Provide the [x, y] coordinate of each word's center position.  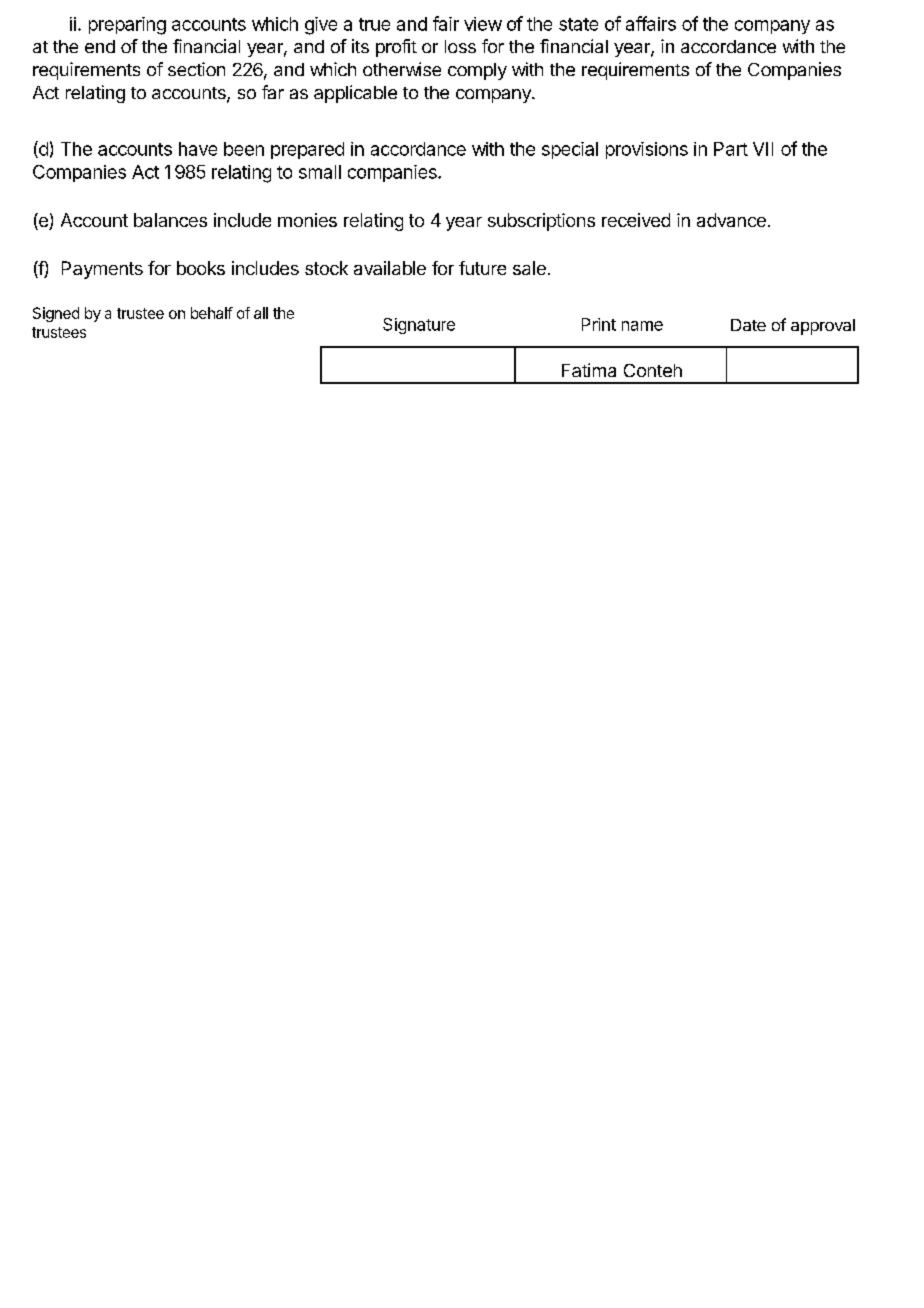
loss [460, 46]
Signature [419, 326]
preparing [127, 26]
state [578, 24]
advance [731, 220]
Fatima [589, 370]
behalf [212, 313]
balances [170, 220]
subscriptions [541, 222]
